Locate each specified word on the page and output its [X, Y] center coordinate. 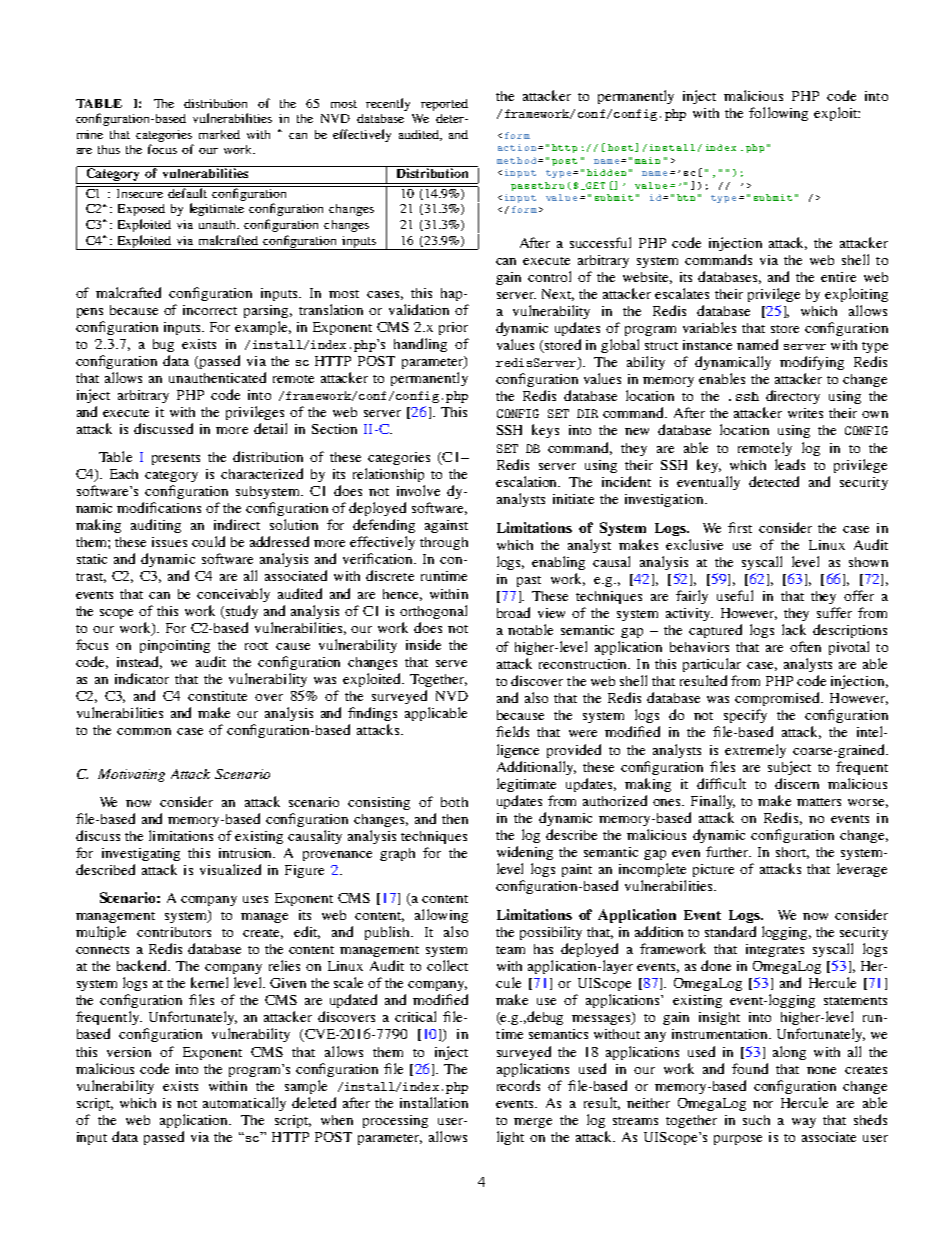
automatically [244, 1104]
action [518, 147]
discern [797, 783]
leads [790, 464]
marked [219, 134]
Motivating [131, 775]
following [778, 114]
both [454, 802]
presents [176, 459]
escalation [528, 481]
